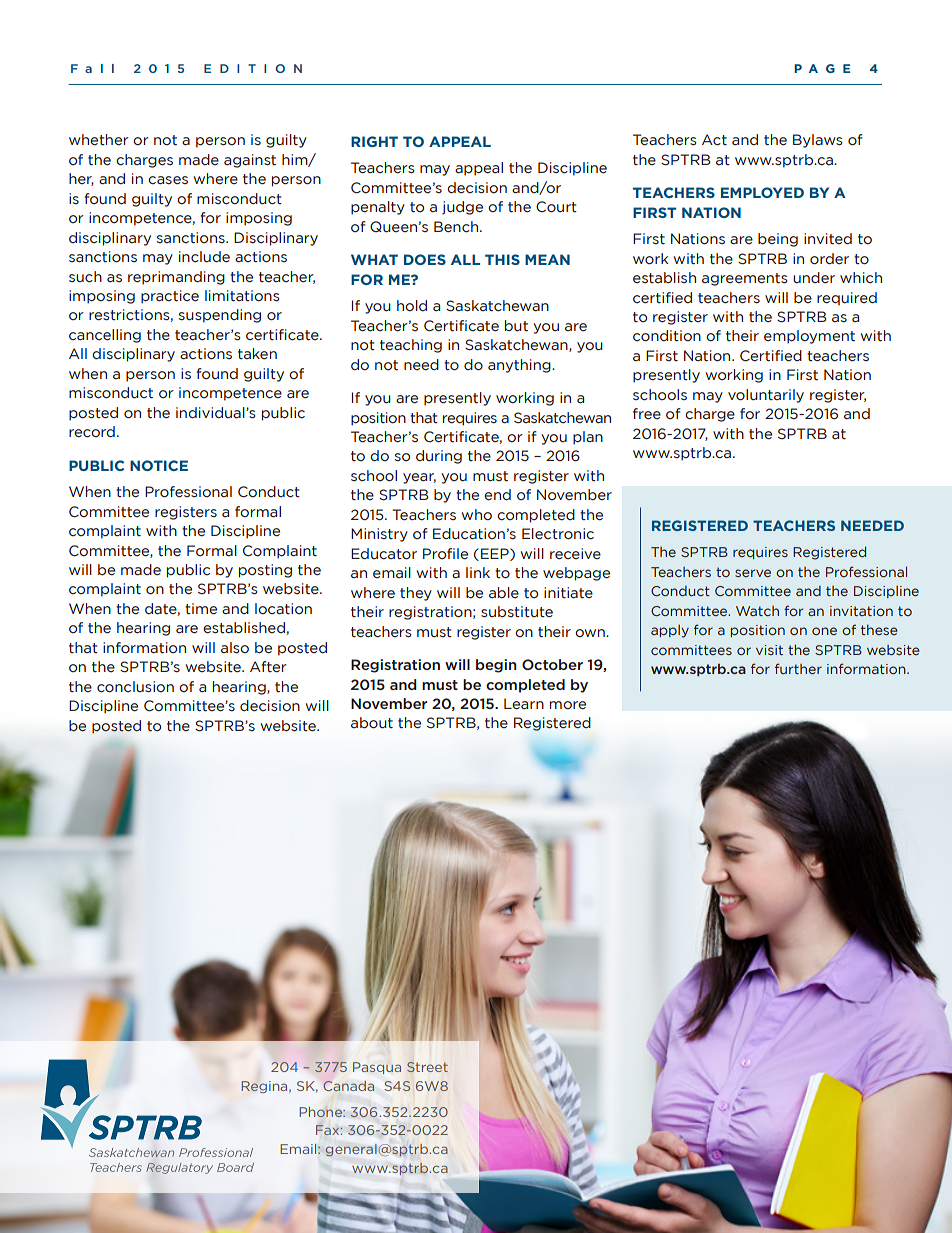 This image has height=1233, width=952. I want to click on further, so click(798, 668).
